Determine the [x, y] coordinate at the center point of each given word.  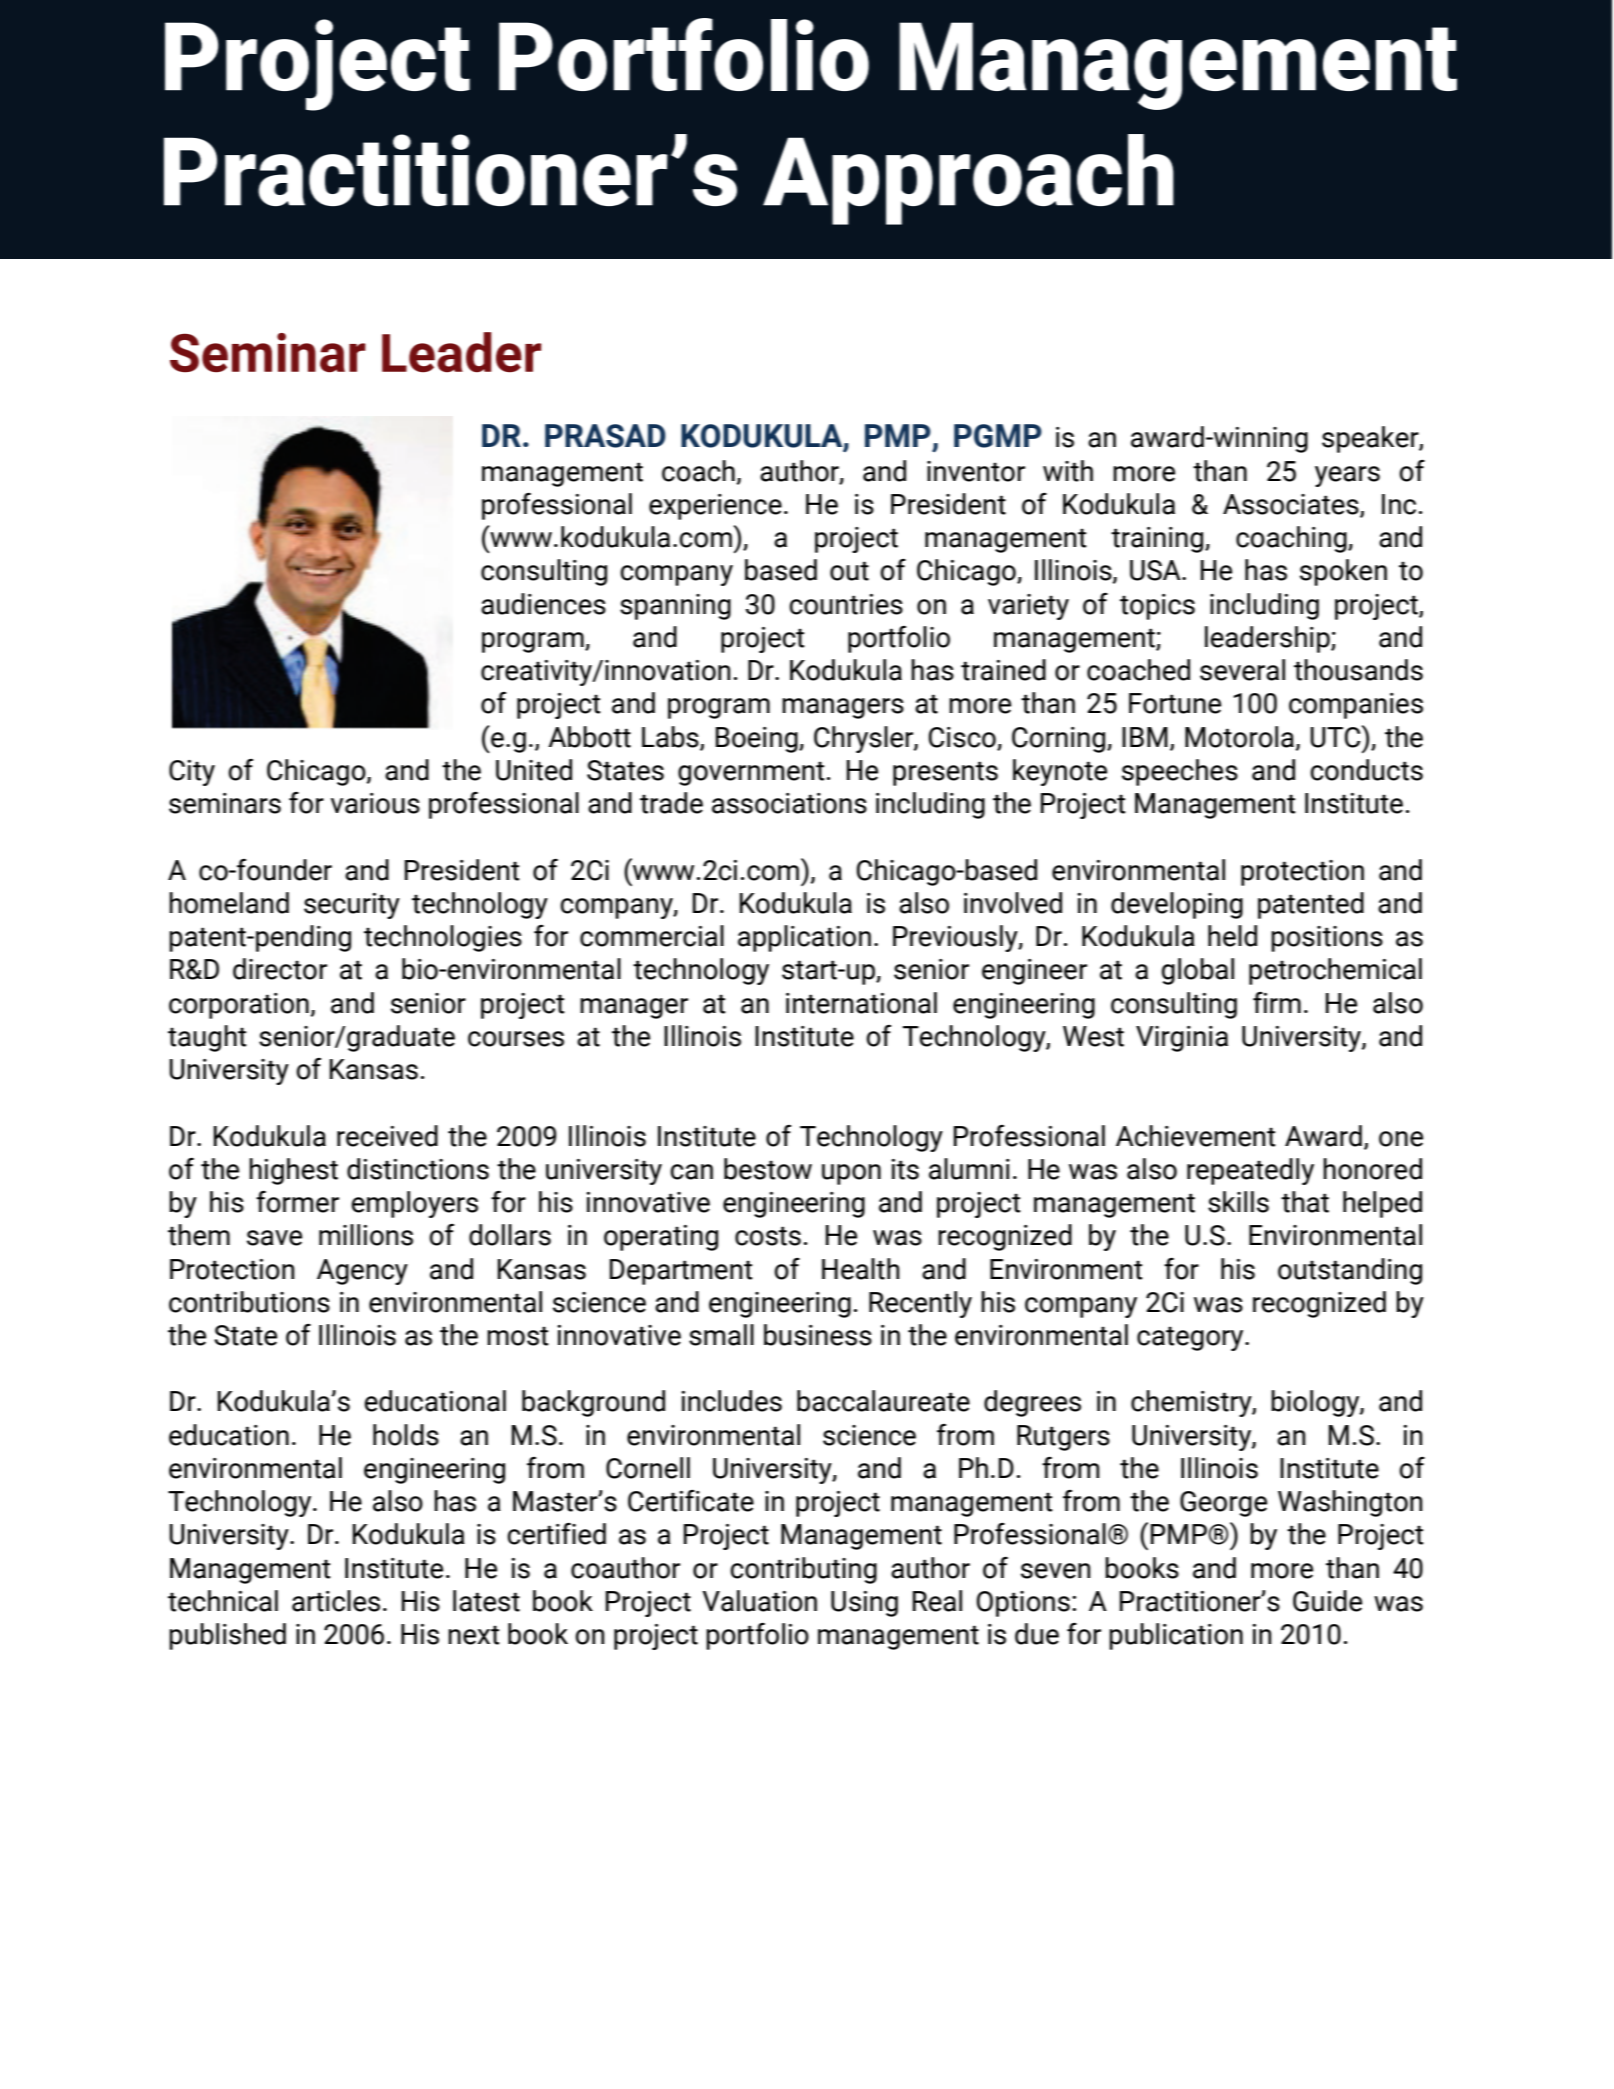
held [1232, 936]
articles [336, 1601]
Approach [968, 179]
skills [1238, 1202]
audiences [543, 604]
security [352, 906]
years [1347, 476]
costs [768, 1236]
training [1158, 540]
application [804, 938]
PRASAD [605, 436]
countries [846, 604]
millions [366, 1235]
